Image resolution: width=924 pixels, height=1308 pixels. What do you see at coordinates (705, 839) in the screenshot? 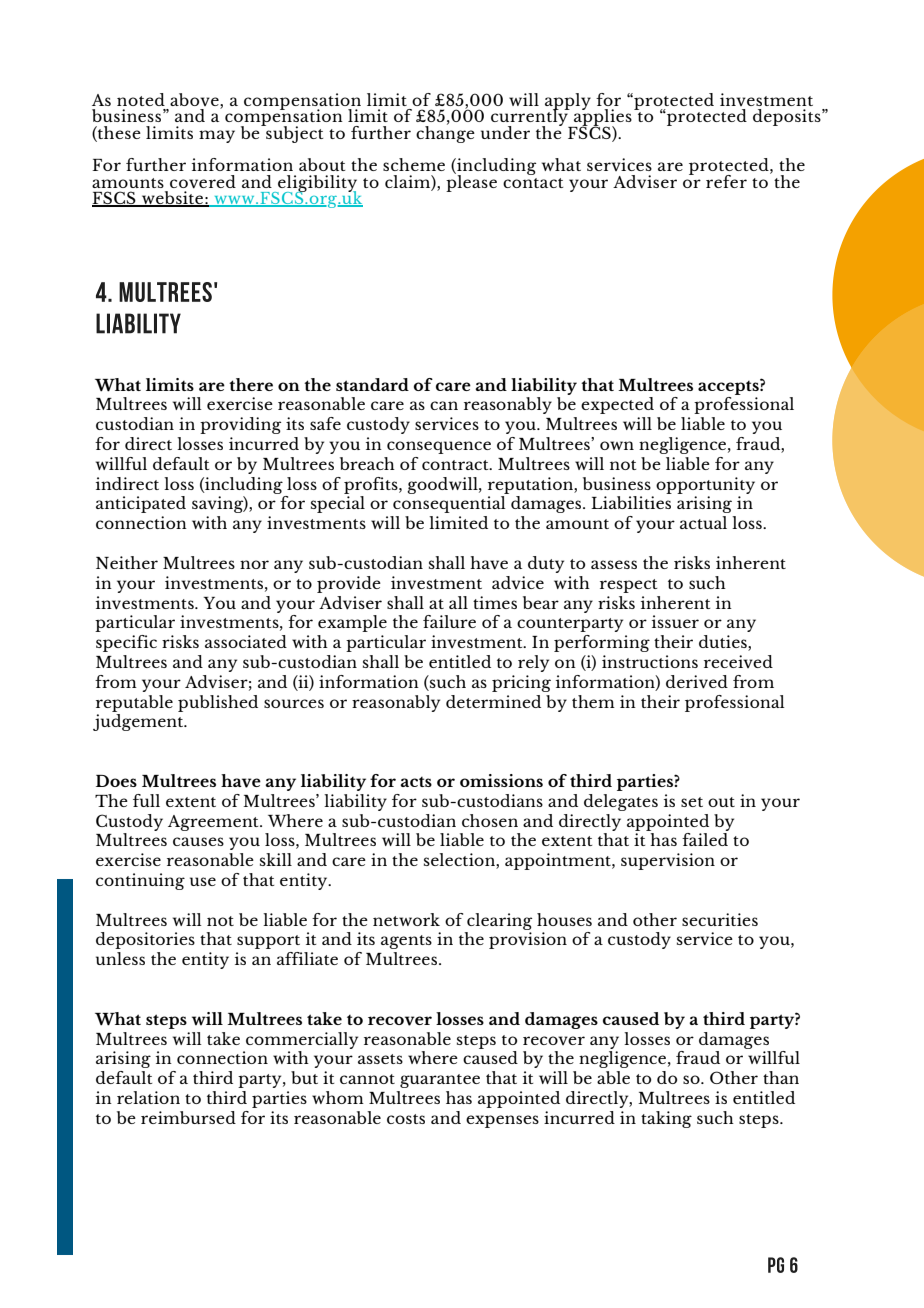
I see `failed` at bounding box center [705, 839].
